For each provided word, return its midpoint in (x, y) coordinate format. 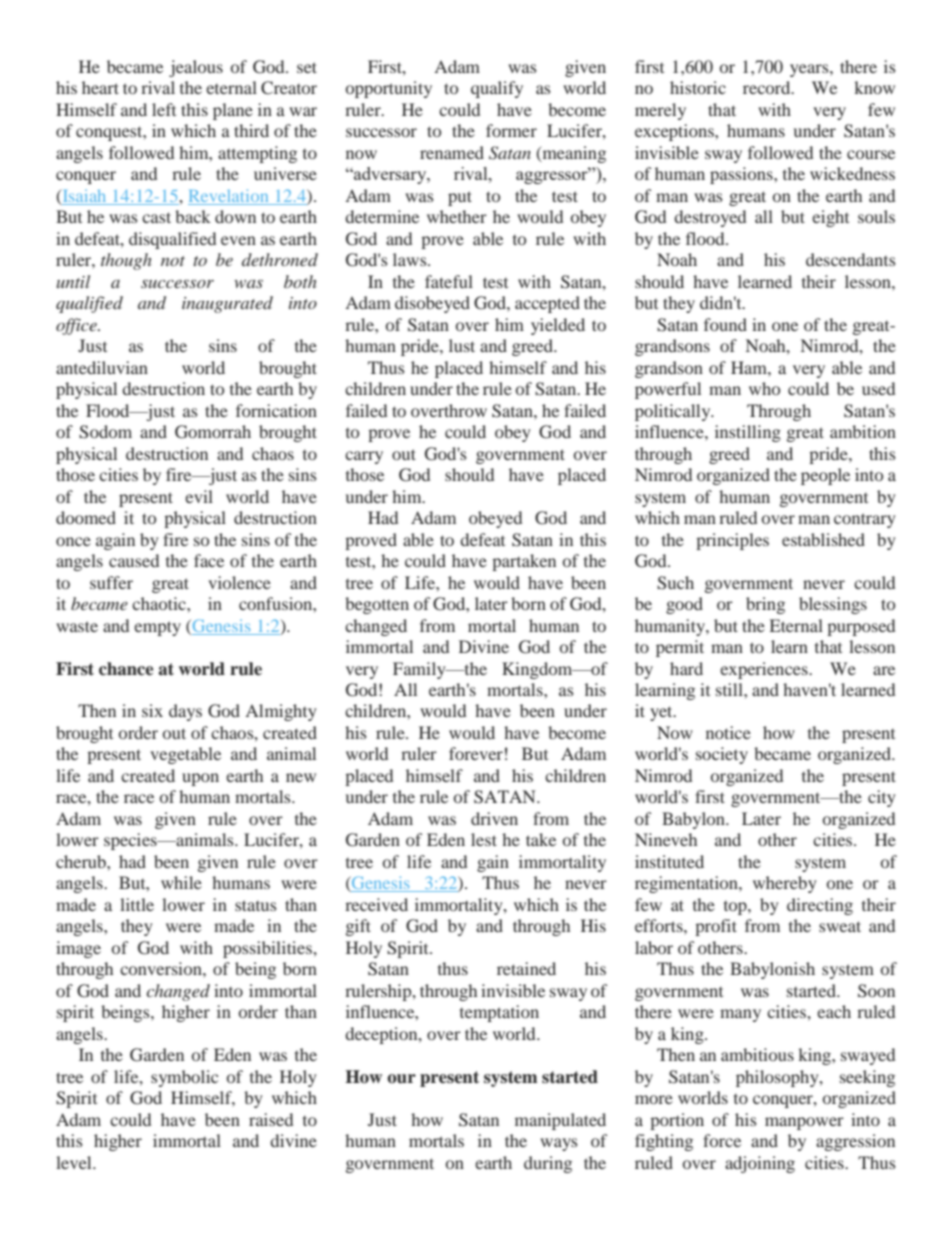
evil (199, 496)
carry (364, 457)
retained (526, 968)
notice (728, 732)
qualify (497, 89)
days (185, 712)
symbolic (184, 1078)
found (725, 324)
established (823, 539)
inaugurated (227, 304)
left (164, 109)
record (768, 87)
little (137, 904)
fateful (449, 281)
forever (476, 753)
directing (820, 906)
